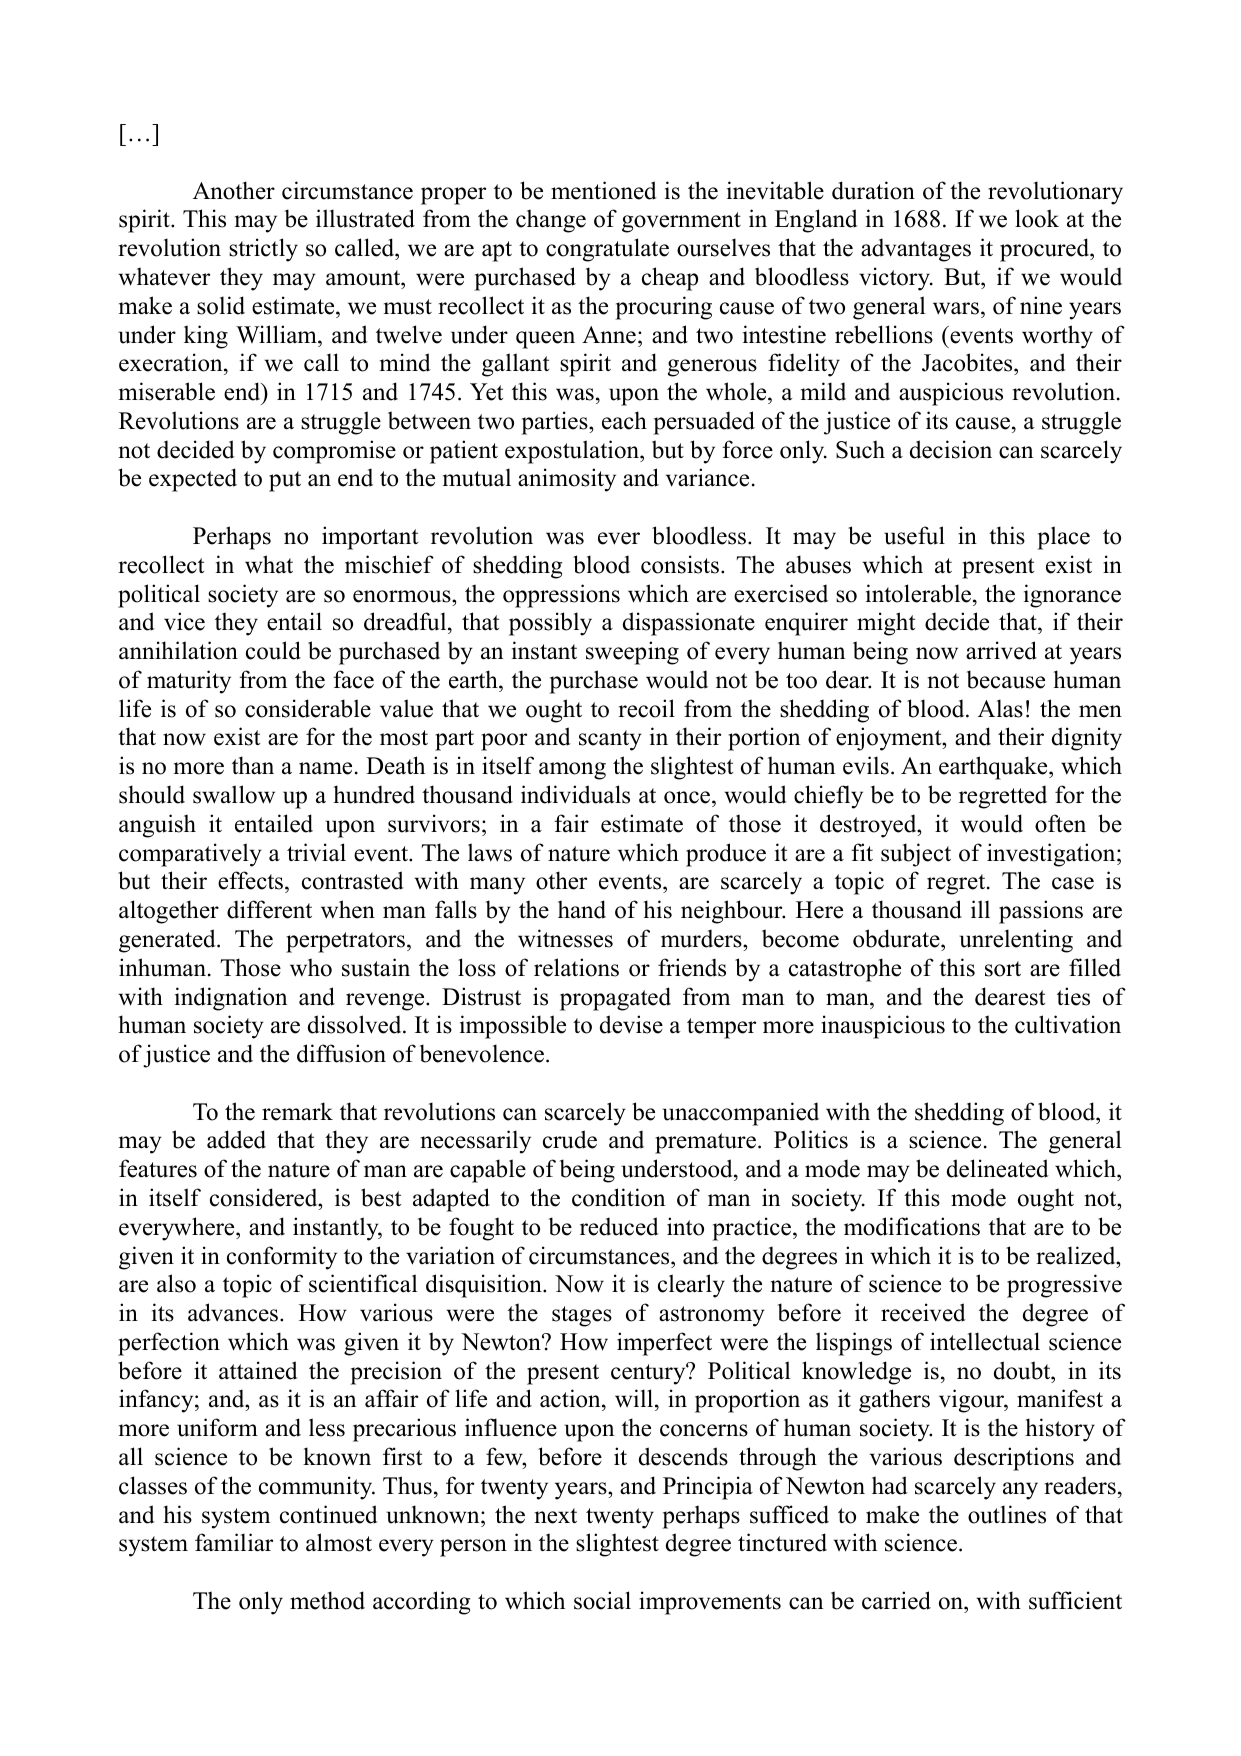 This image has height=1756, width=1241. I want to click on consists, so click(680, 564).
